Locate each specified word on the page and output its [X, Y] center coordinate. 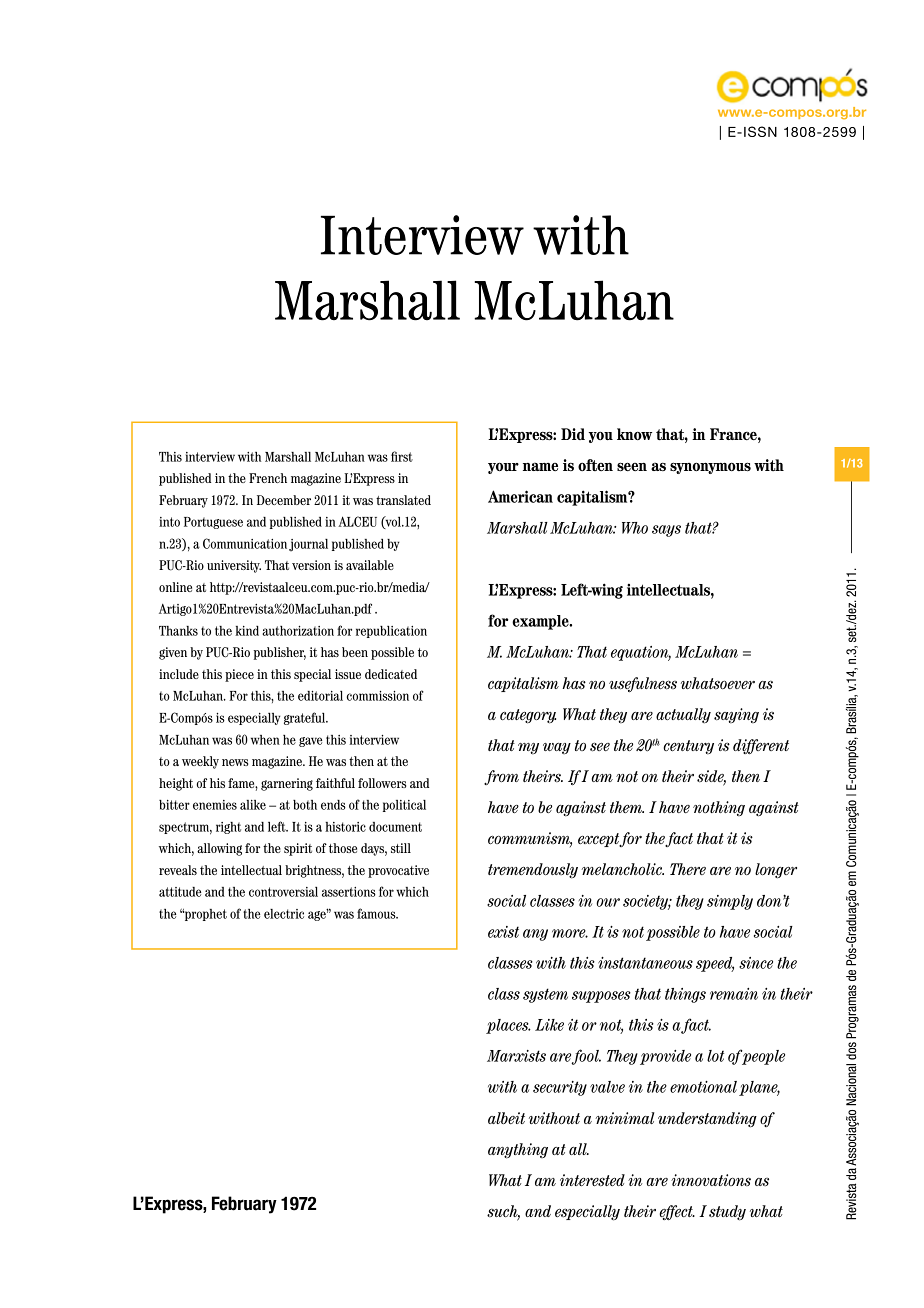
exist [503, 932]
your [503, 468]
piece [239, 675]
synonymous [710, 468]
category [528, 716]
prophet [204, 915]
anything [518, 1151]
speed [715, 964]
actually [683, 716]
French [268, 478]
